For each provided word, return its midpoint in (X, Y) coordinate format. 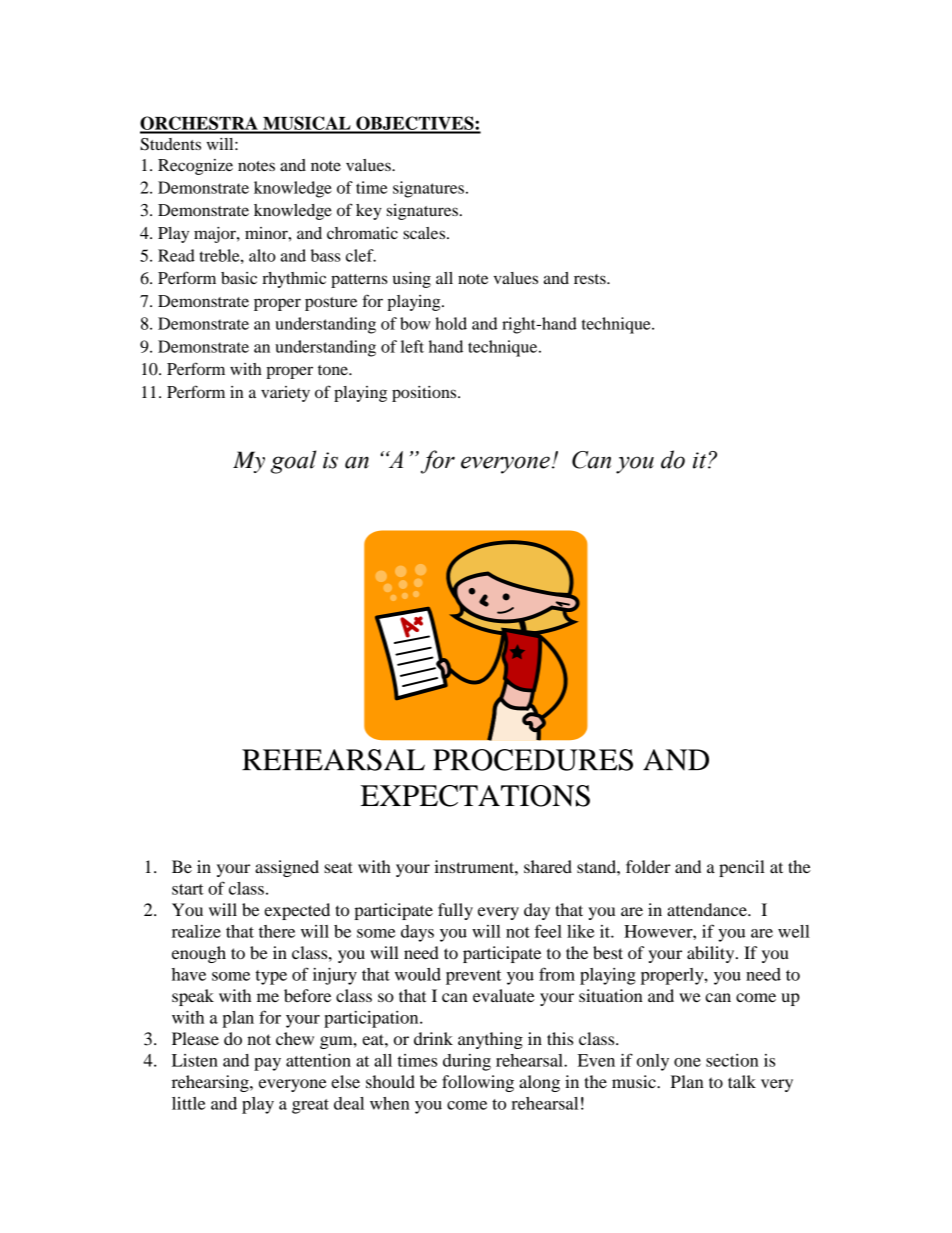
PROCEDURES (533, 760)
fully (455, 911)
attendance (708, 909)
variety (285, 394)
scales (425, 233)
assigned (287, 868)
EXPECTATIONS (475, 796)
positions (425, 394)
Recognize (195, 167)
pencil (742, 868)
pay (267, 1064)
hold (451, 323)
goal (293, 462)
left (412, 346)
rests (591, 279)
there (277, 931)
